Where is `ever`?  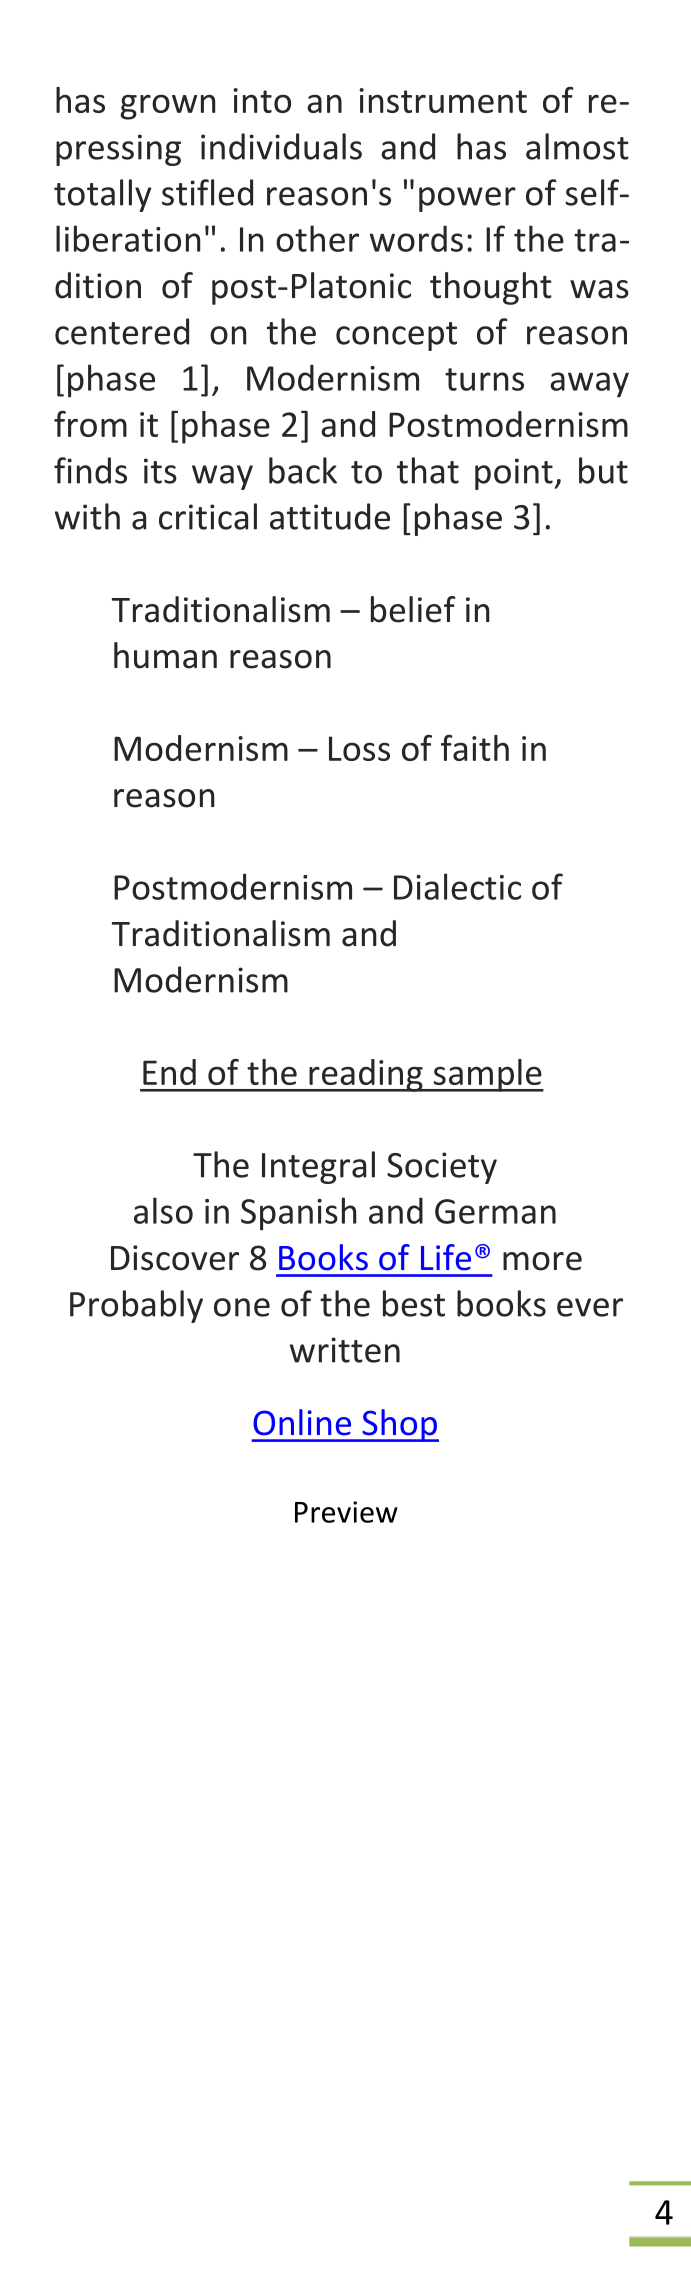
ever is located at coordinates (590, 1307).
